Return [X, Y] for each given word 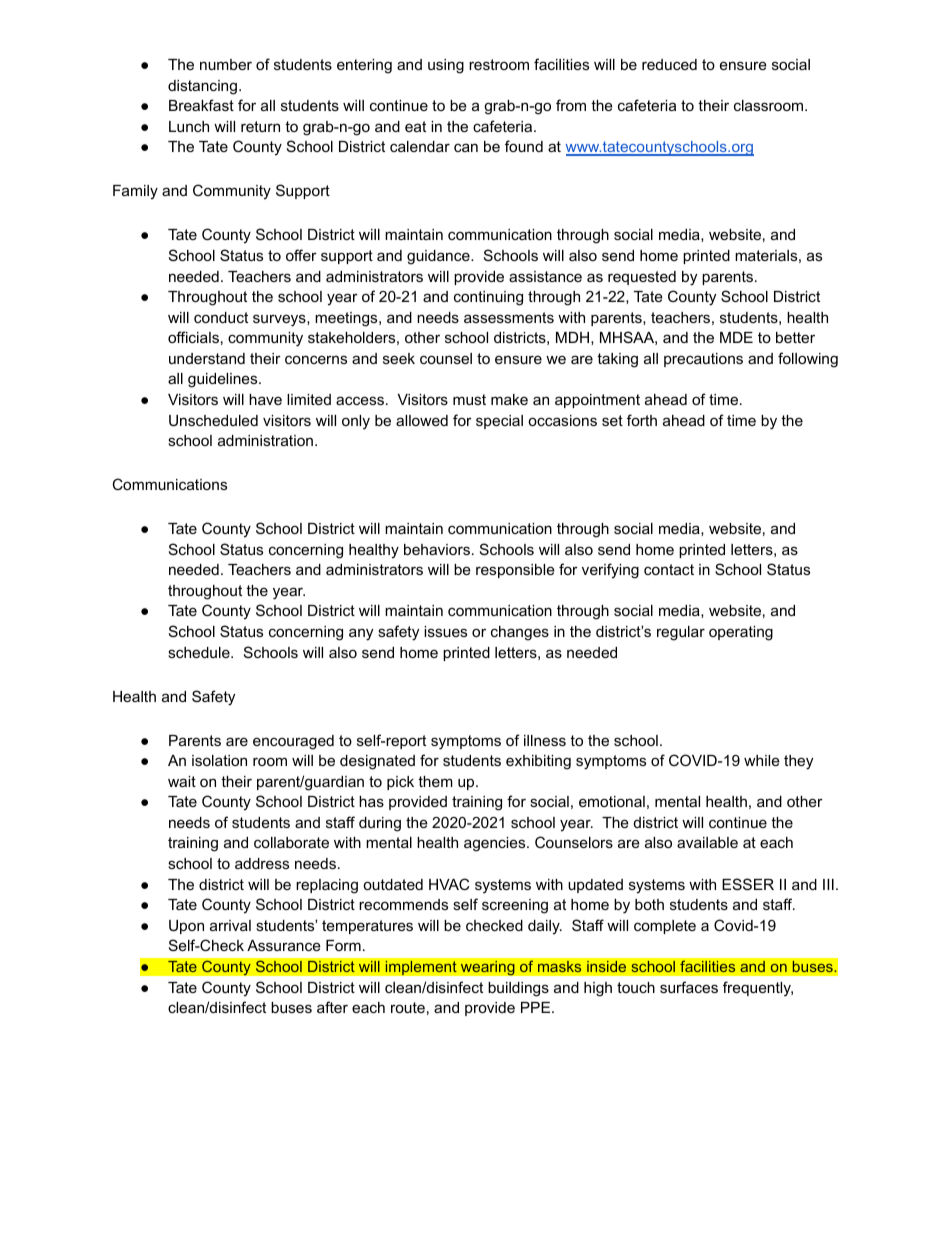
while [762, 760]
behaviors [437, 549]
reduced [669, 64]
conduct [221, 317]
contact [669, 569]
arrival [230, 925]
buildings [518, 989]
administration [265, 440]
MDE [736, 337]
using [446, 66]
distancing [202, 87]
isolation [219, 760]
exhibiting [538, 762]
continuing [488, 298]
